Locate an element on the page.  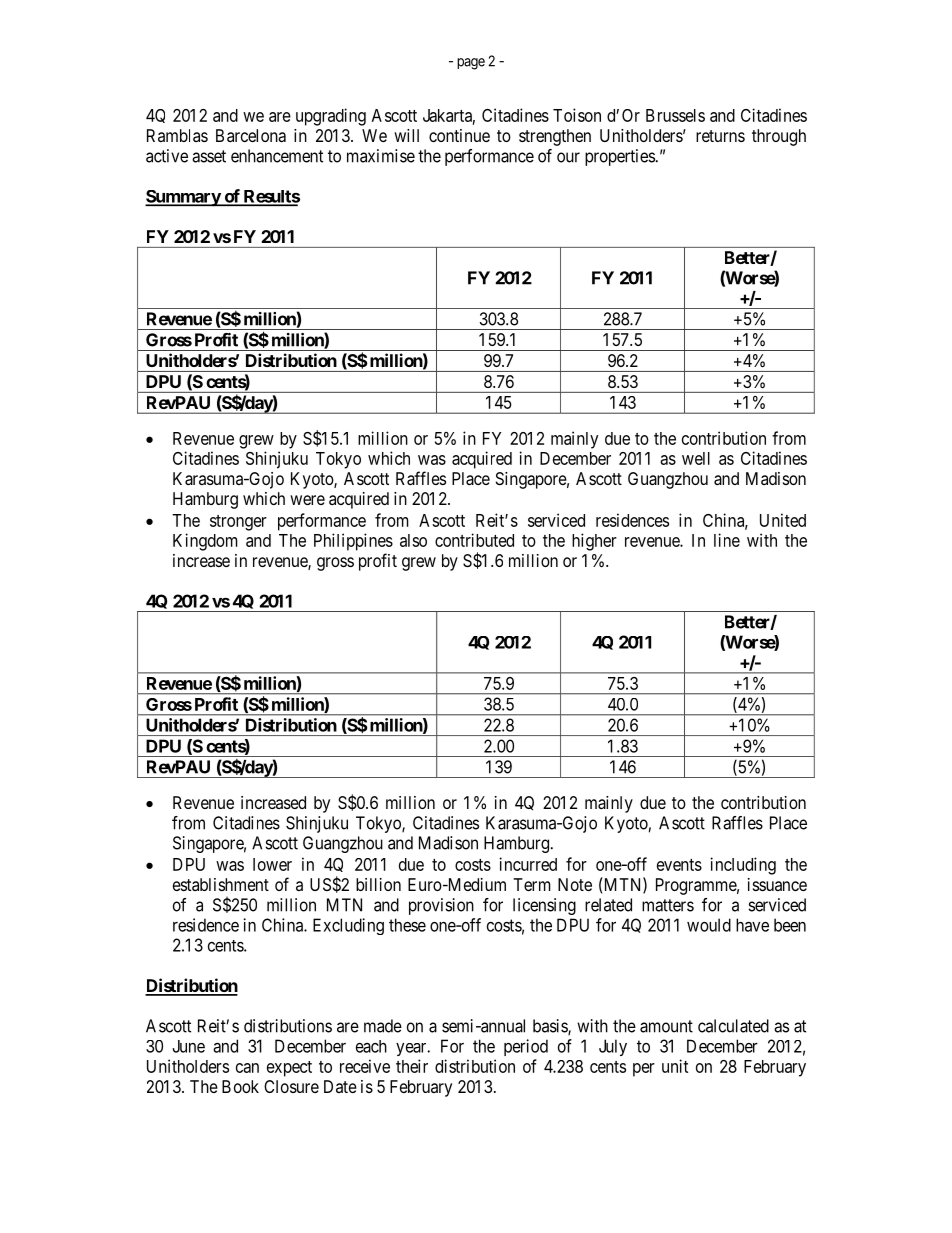
well is located at coordinates (696, 458).
